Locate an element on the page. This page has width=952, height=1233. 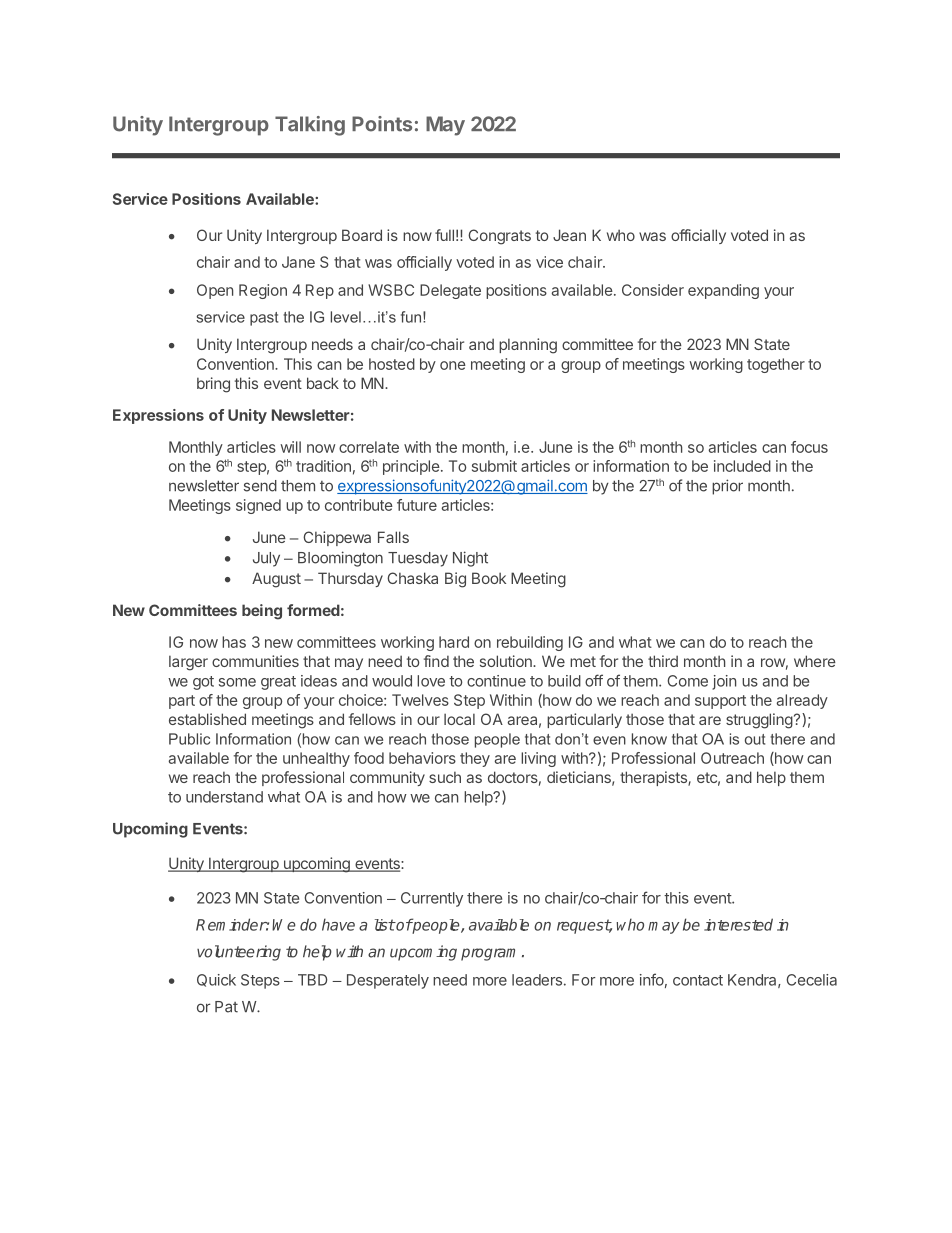
July is located at coordinates (266, 559).
